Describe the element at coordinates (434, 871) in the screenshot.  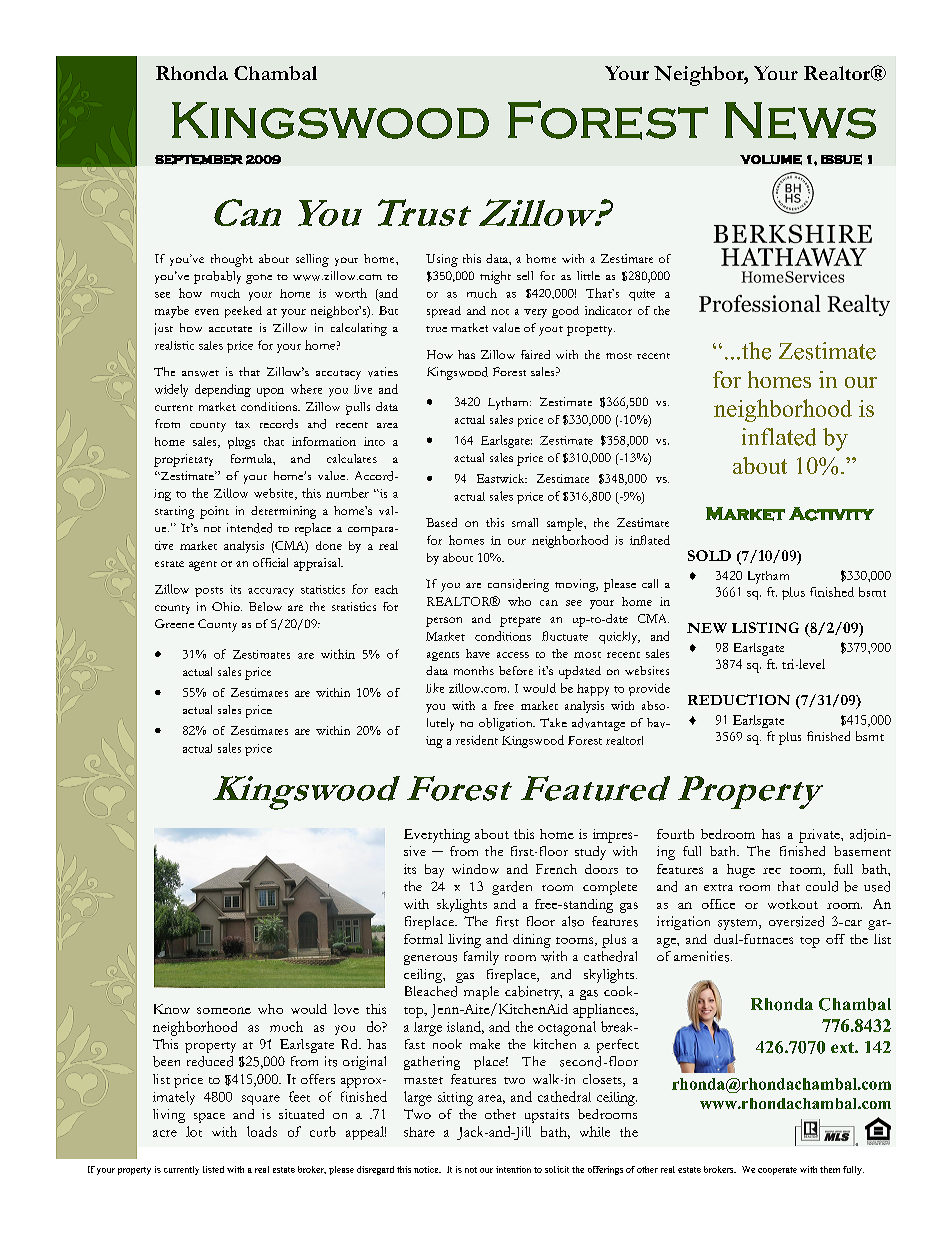
I see `bay` at that location.
